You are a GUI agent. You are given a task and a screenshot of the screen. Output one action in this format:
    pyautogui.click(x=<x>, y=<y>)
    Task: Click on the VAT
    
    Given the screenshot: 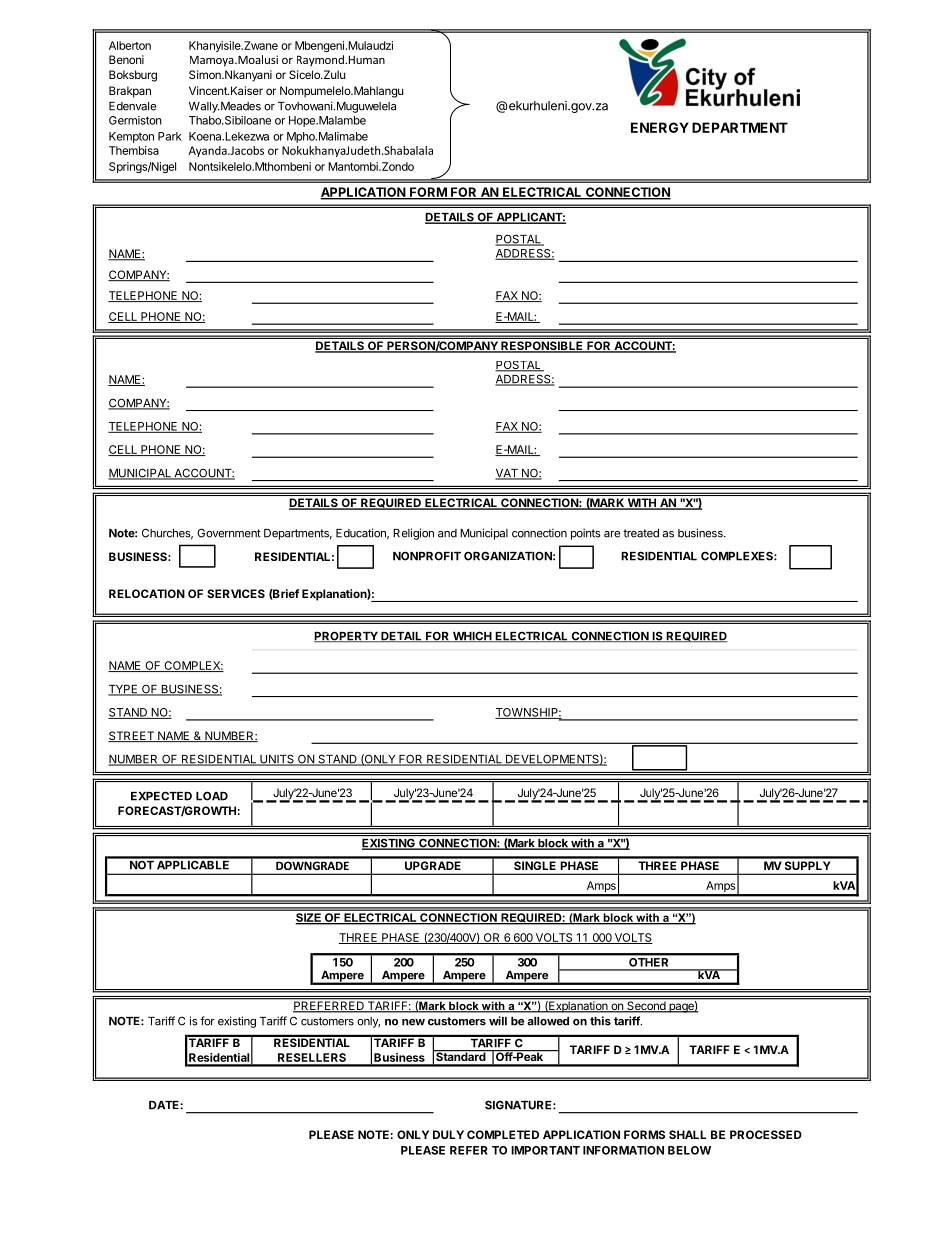 What is the action you would take?
    pyautogui.click(x=507, y=474)
